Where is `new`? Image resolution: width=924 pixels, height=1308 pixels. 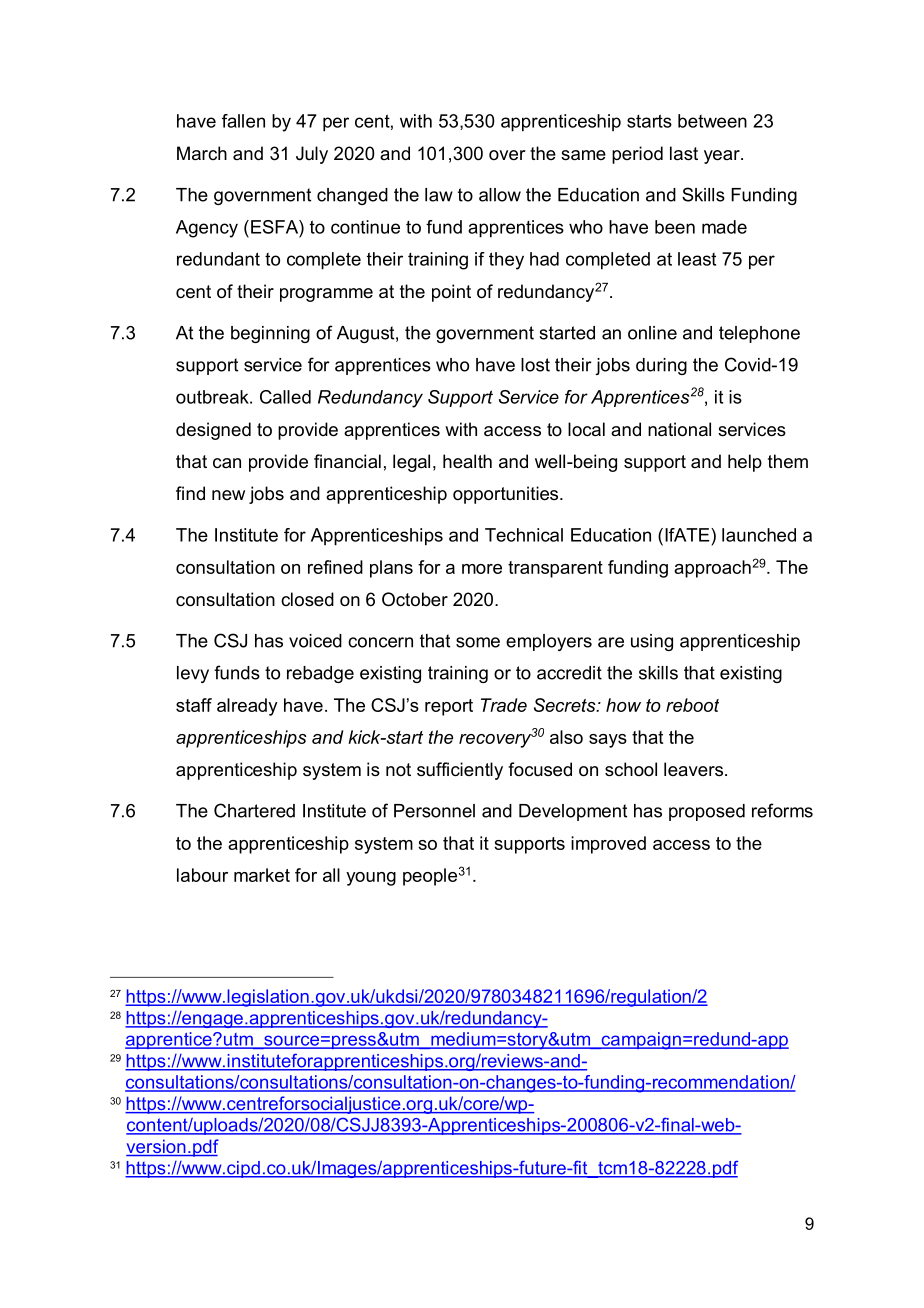 new is located at coordinates (228, 495).
